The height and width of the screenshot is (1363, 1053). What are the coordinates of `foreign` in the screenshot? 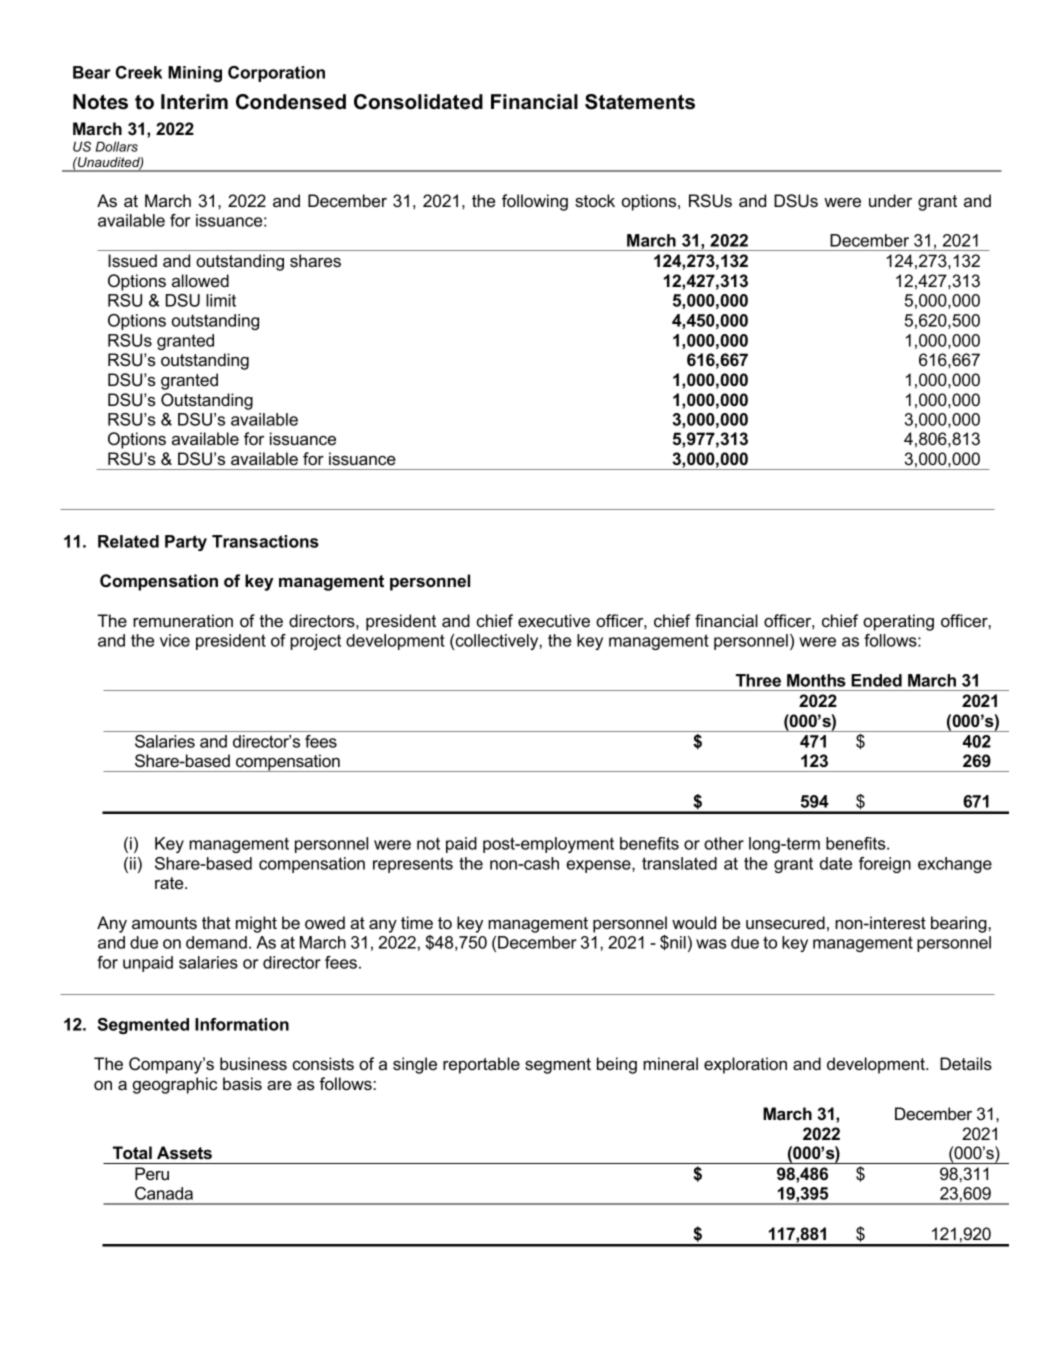 It's located at (885, 865).
